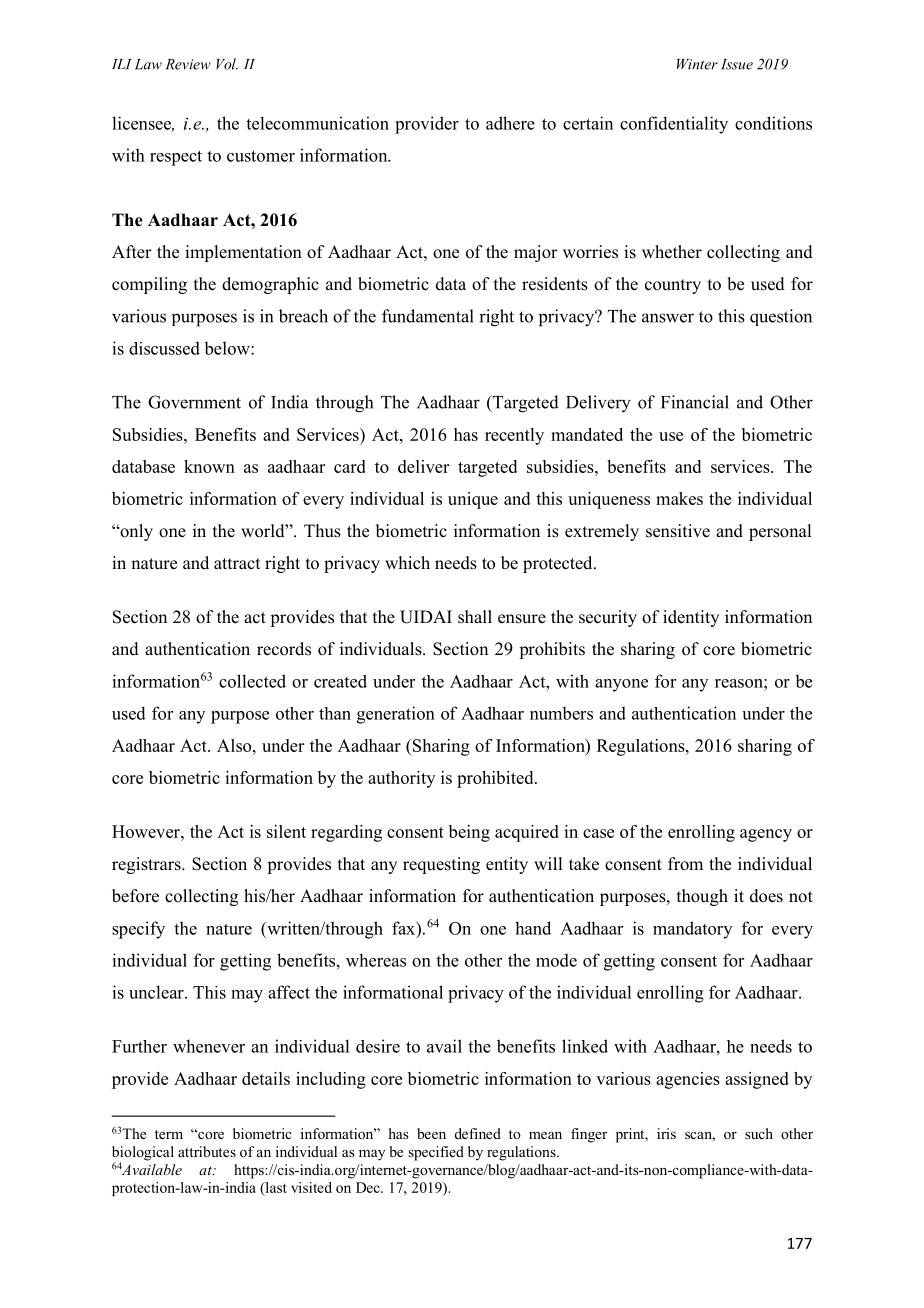 The height and width of the image is (1308, 924). I want to click on attributes, so click(207, 1151).
